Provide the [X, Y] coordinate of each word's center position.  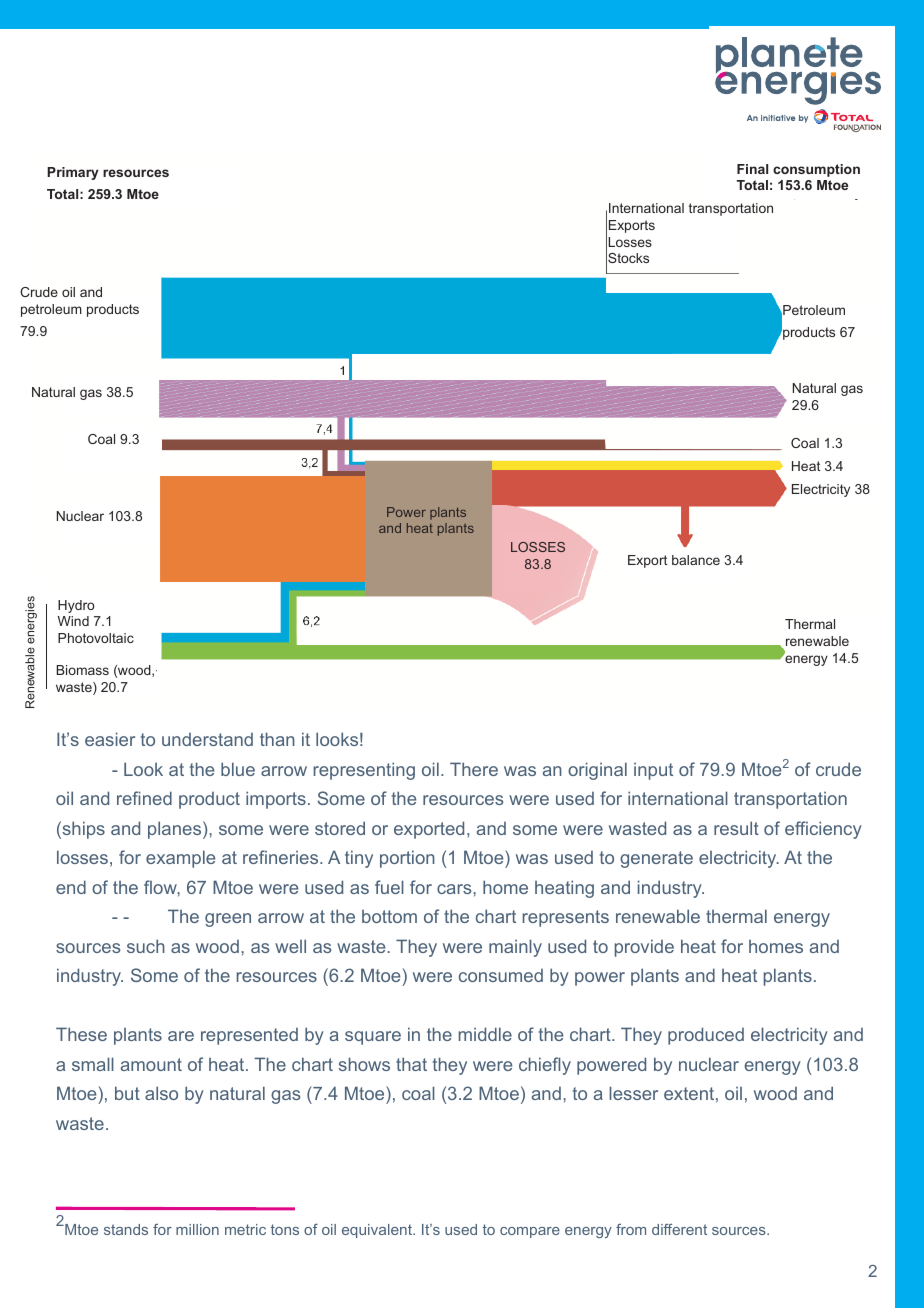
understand [207, 739]
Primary [73, 173]
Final [752, 169]
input [653, 771]
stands [126, 1229]
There [474, 769]
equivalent [378, 1231]
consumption [816, 170]
